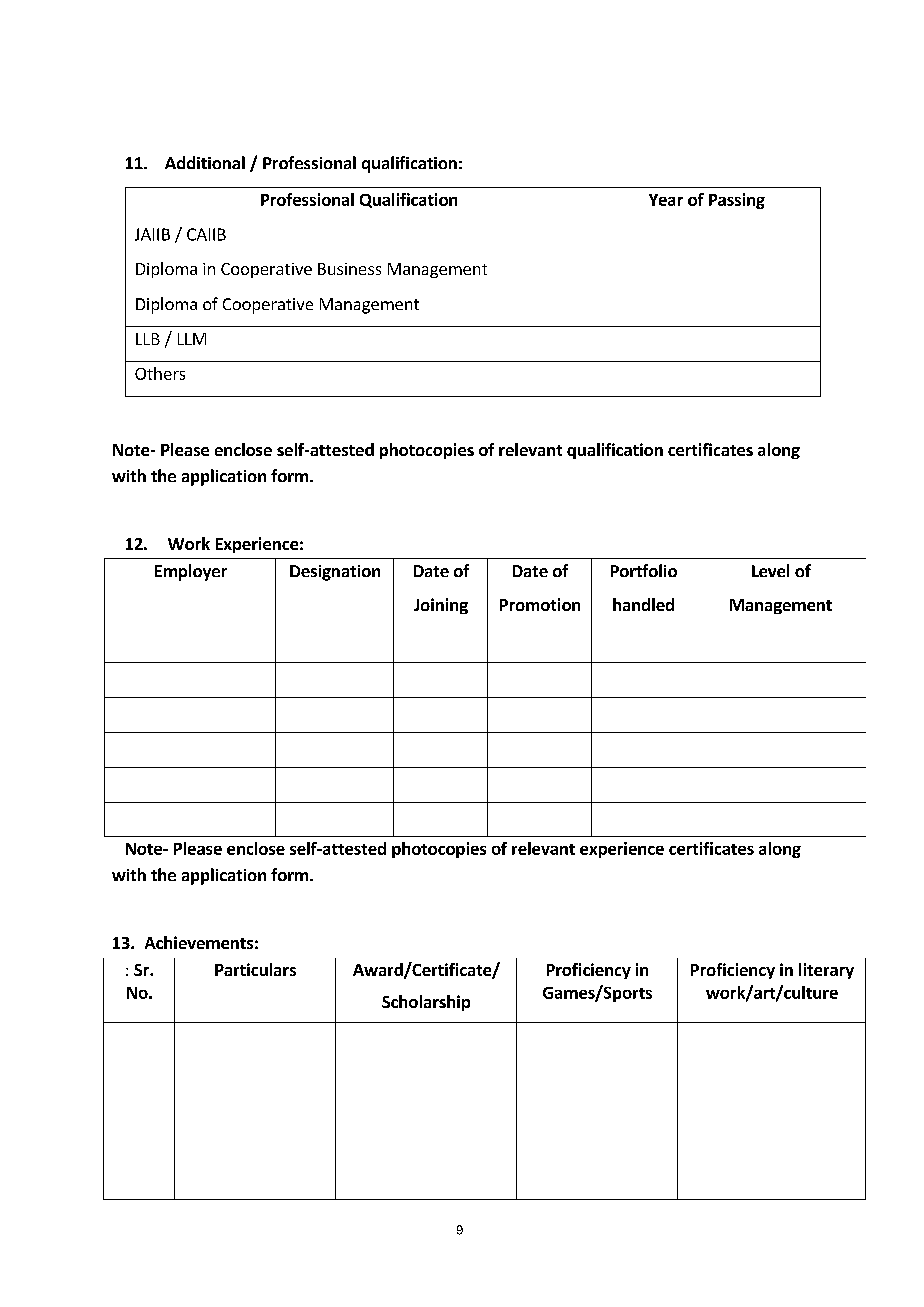  Describe the element at coordinates (666, 200) in the screenshot. I see `Year` at that location.
